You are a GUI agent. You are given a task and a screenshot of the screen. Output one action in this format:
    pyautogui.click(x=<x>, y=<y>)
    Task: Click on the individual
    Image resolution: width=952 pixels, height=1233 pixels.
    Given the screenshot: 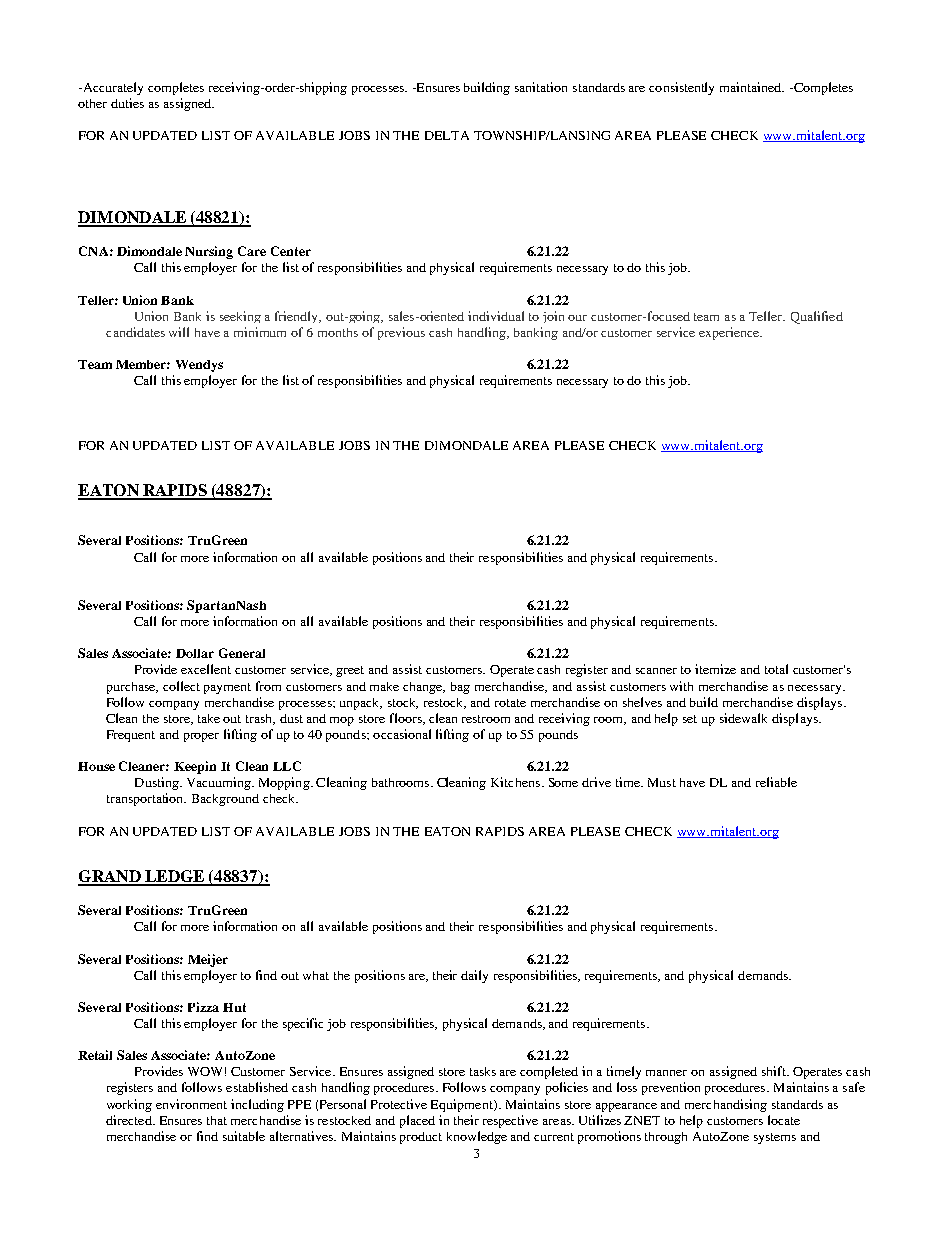 What is the action you would take?
    pyautogui.click(x=496, y=316)
